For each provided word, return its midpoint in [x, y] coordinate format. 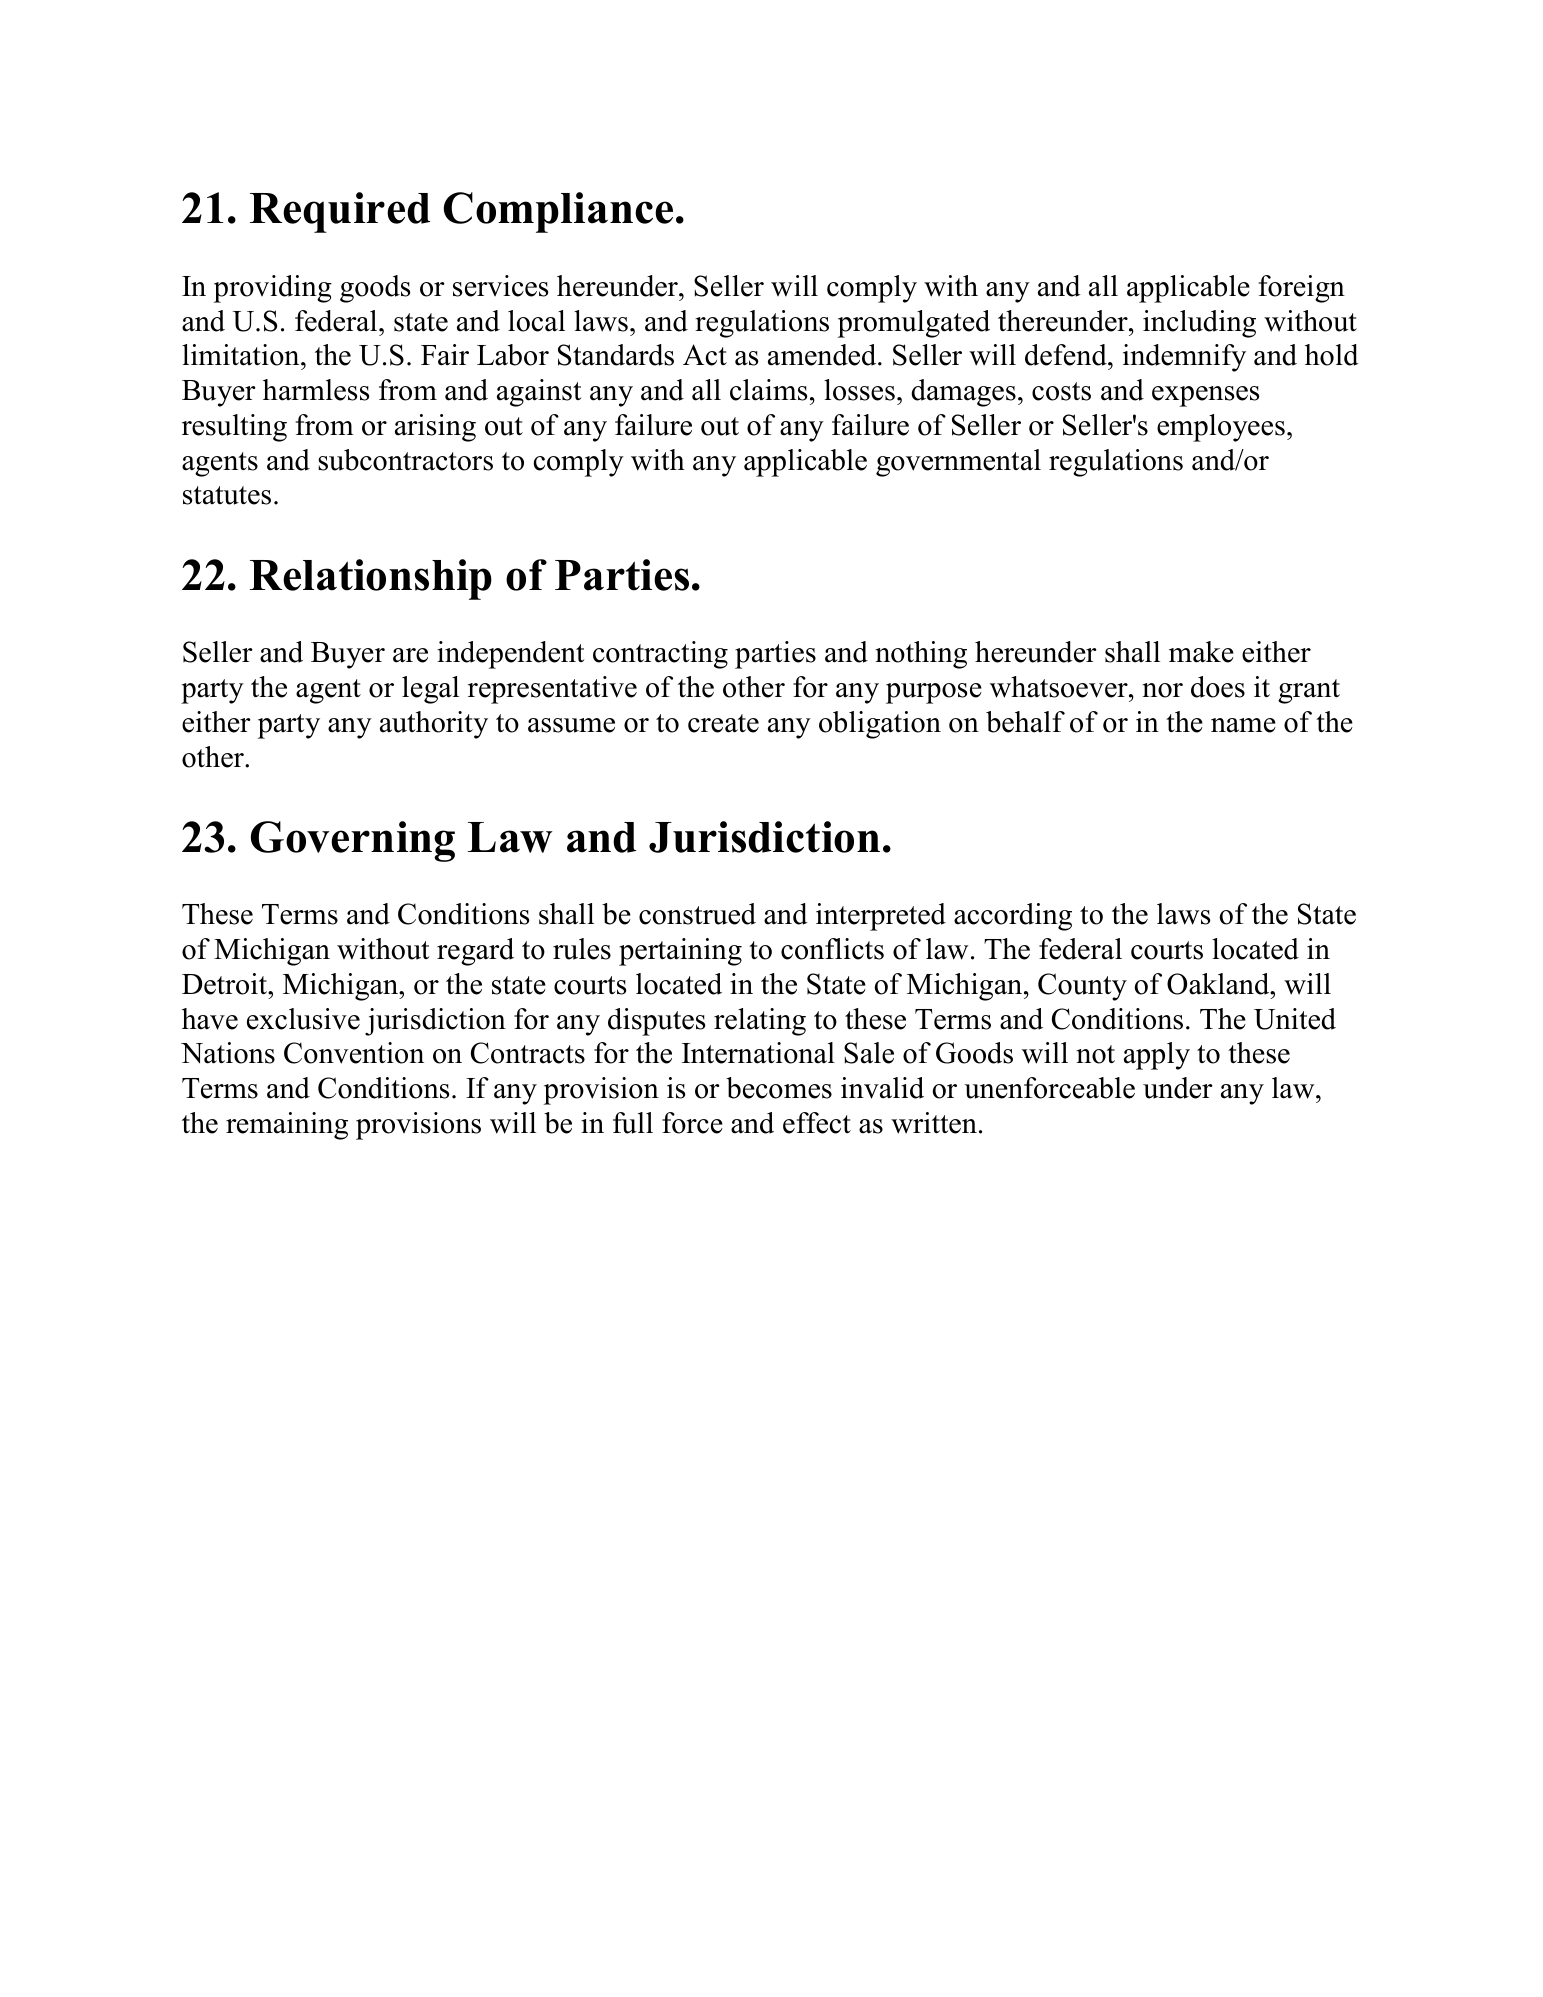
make [1201, 652]
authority [434, 725]
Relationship [371, 579]
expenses [1205, 396]
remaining [287, 1126]
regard [475, 952]
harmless [316, 390]
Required [340, 212]
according [1013, 917]
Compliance [558, 212]
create [723, 723]
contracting [660, 655]
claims [768, 390]
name [1243, 725]
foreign [1302, 289]
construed [697, 914]
